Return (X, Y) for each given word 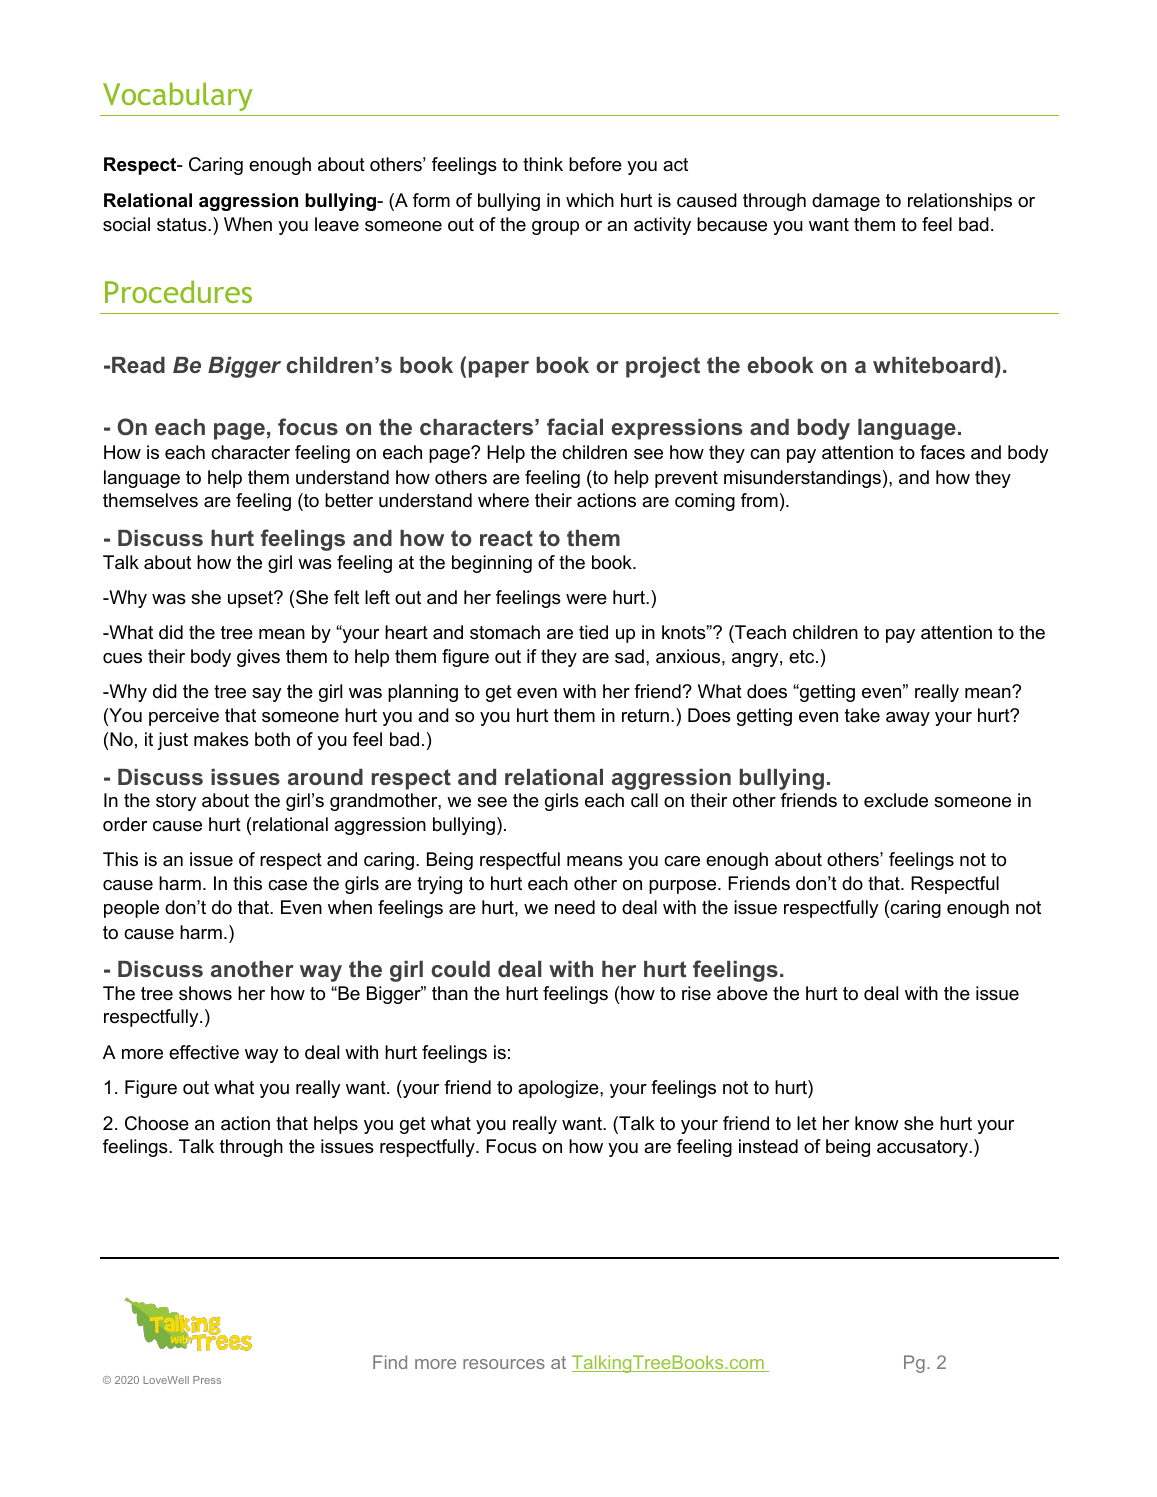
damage (846, 202)
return (645, 715)
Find (390, 1362)
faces (942, 452)
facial (575, 426)
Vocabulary (177, 96)
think (543, 164)
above (742, 993)
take (862, 715)
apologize (559, 1089)
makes (221, 739)
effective (204, 1052)
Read (138, 365)
